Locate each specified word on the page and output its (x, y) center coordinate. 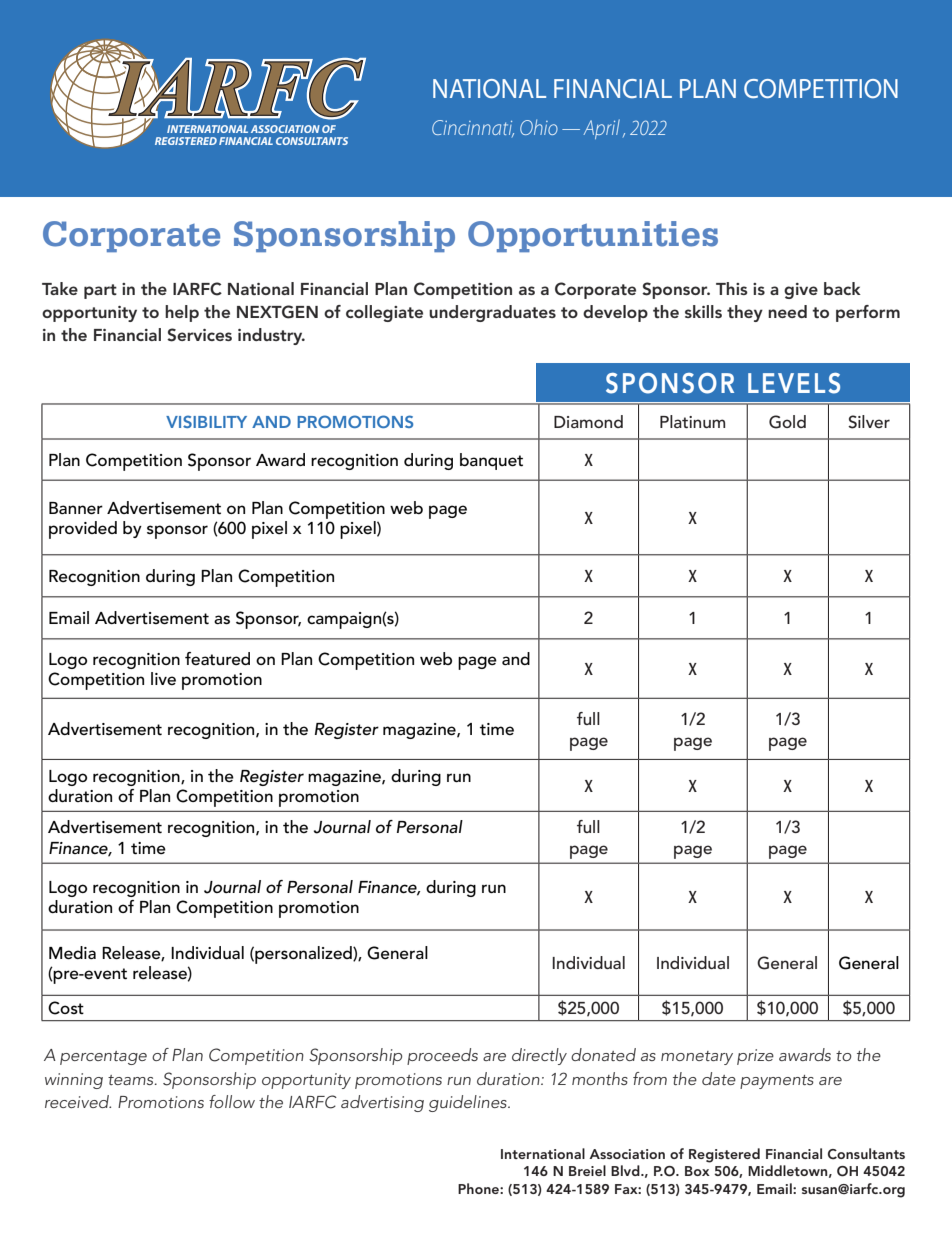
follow (232, 1101)
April (601, 129)
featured (217, 659)
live (163, 678)
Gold (787, 422)
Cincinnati (473, 128)
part (100, 291)
